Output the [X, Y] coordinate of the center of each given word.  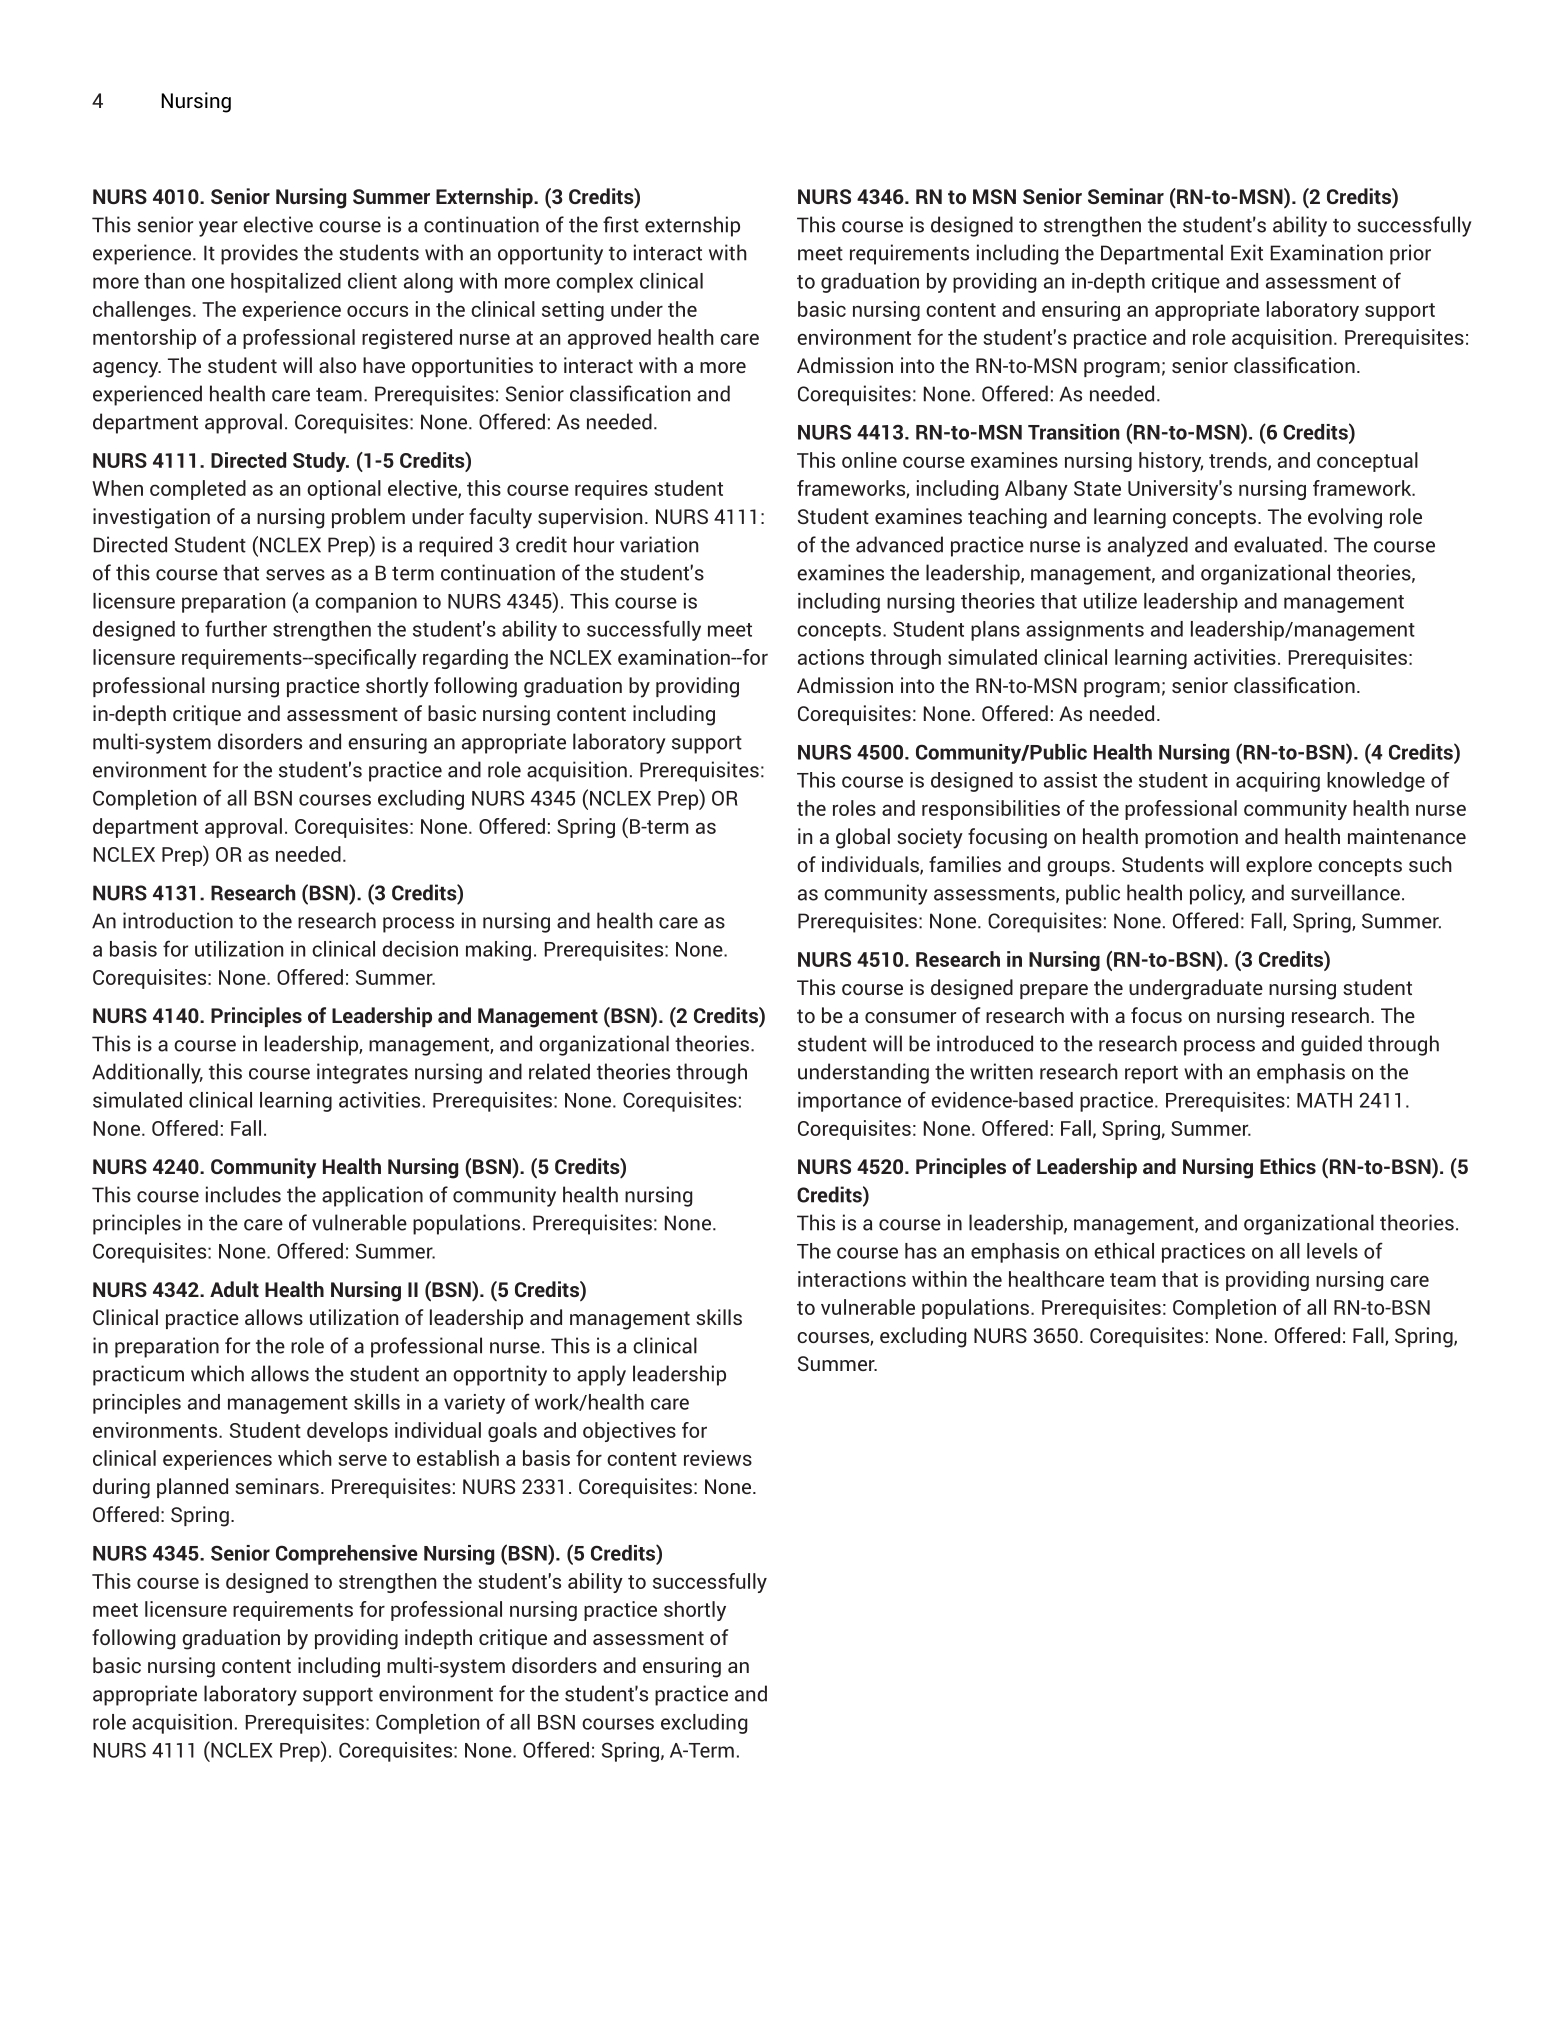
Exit [1247, 252]
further [236, 628]
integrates [362, 1073]
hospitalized [286, 283]
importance [849, 1102]
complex [594, 283]
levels [1332, 1251]
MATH [1324, 1100]
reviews [718, 1458]
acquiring [1278, 782]
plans [995, 631]
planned [192, 1488]
